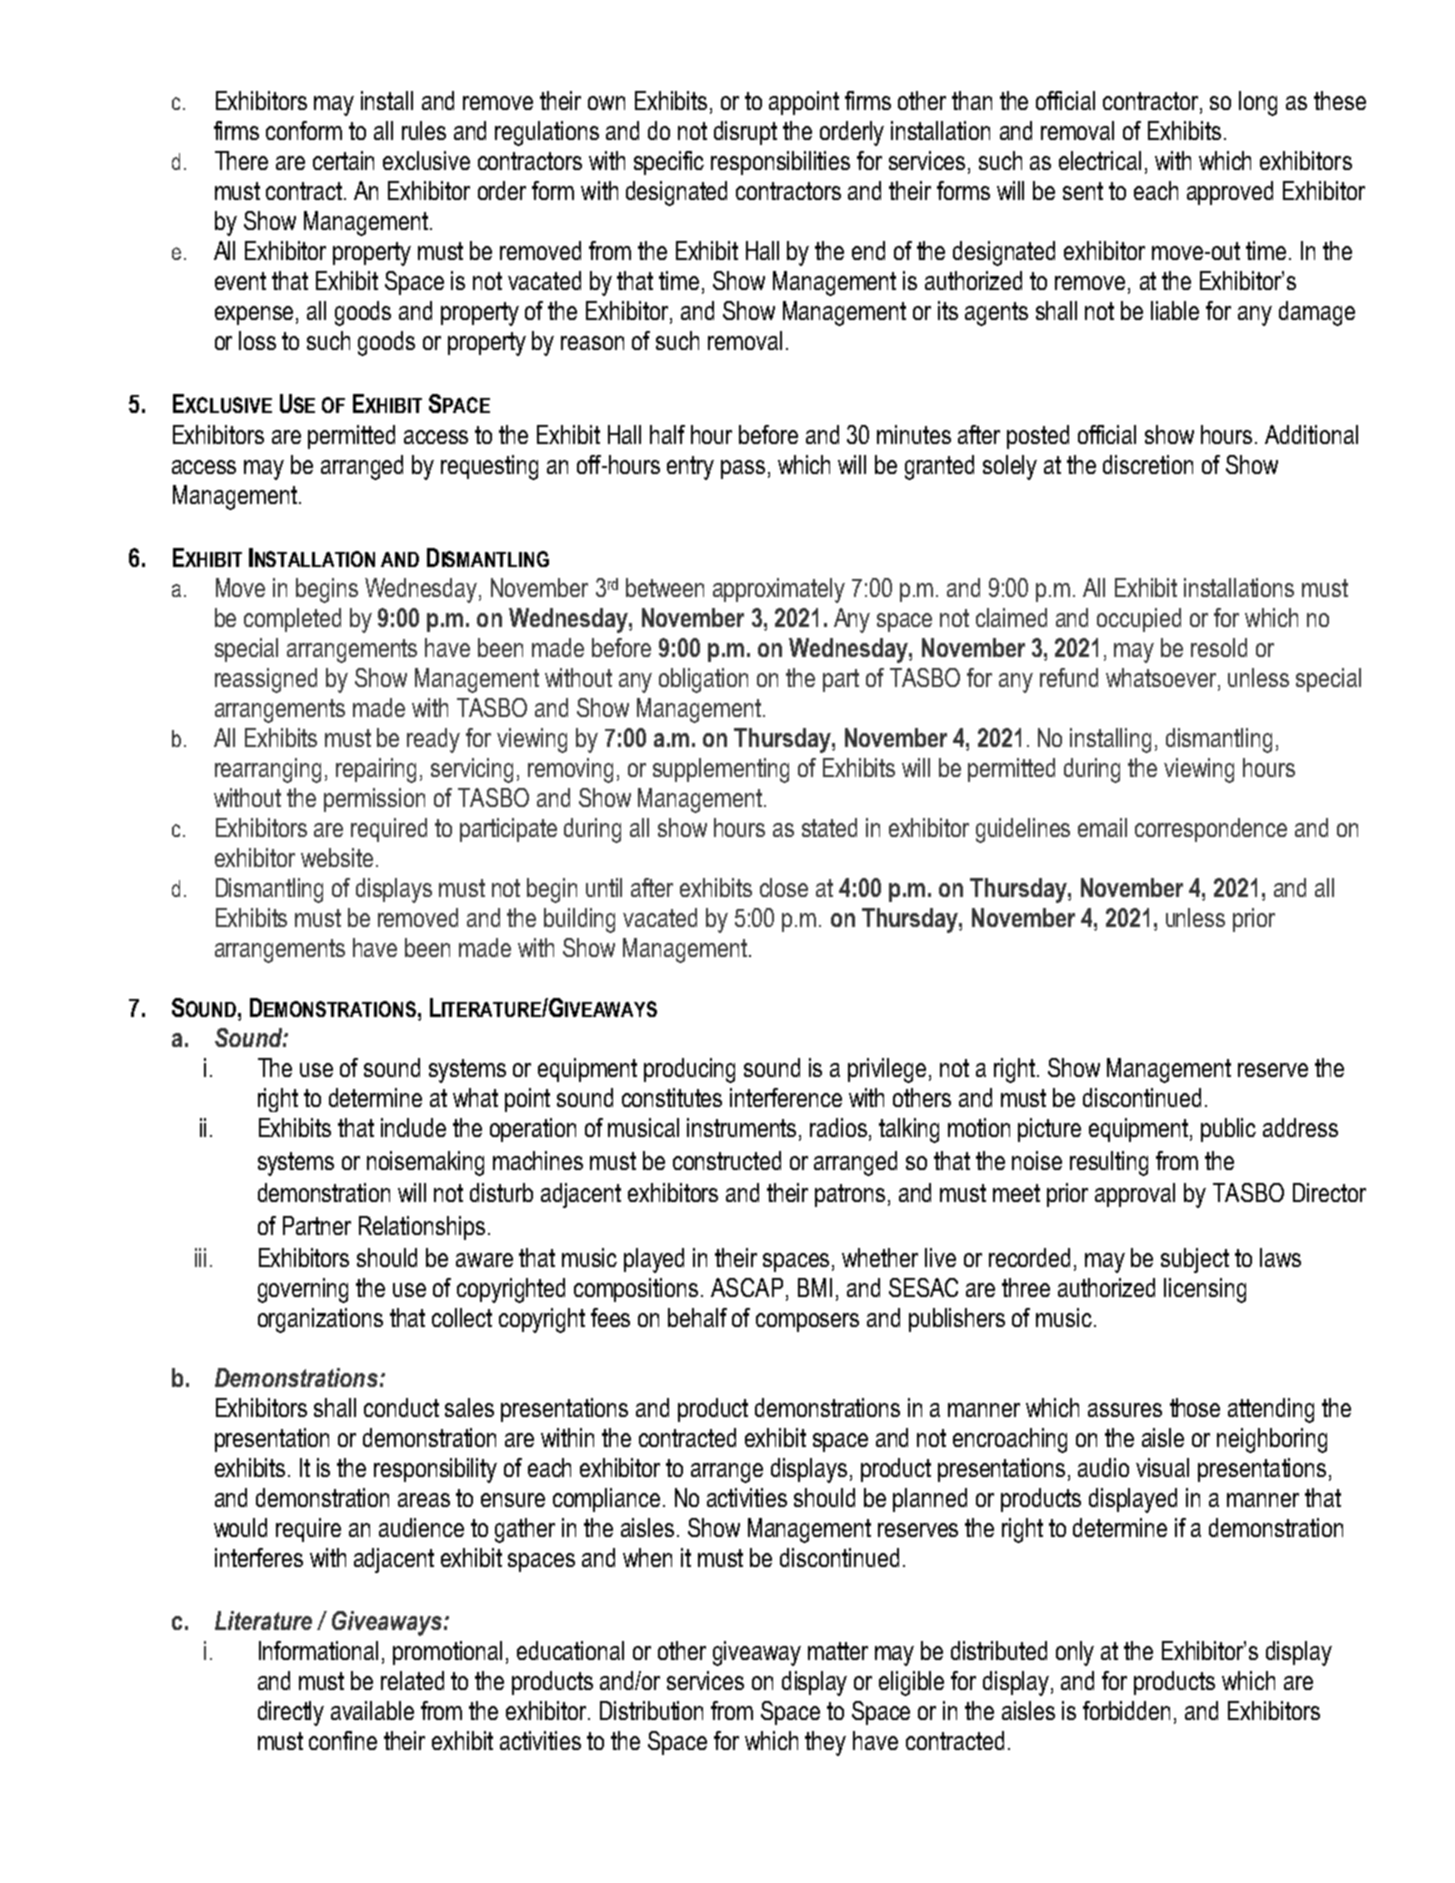 Image resolution: width=1455 pixels, height=1883 pixels. I want to click on approved, so click(1230, 193).
